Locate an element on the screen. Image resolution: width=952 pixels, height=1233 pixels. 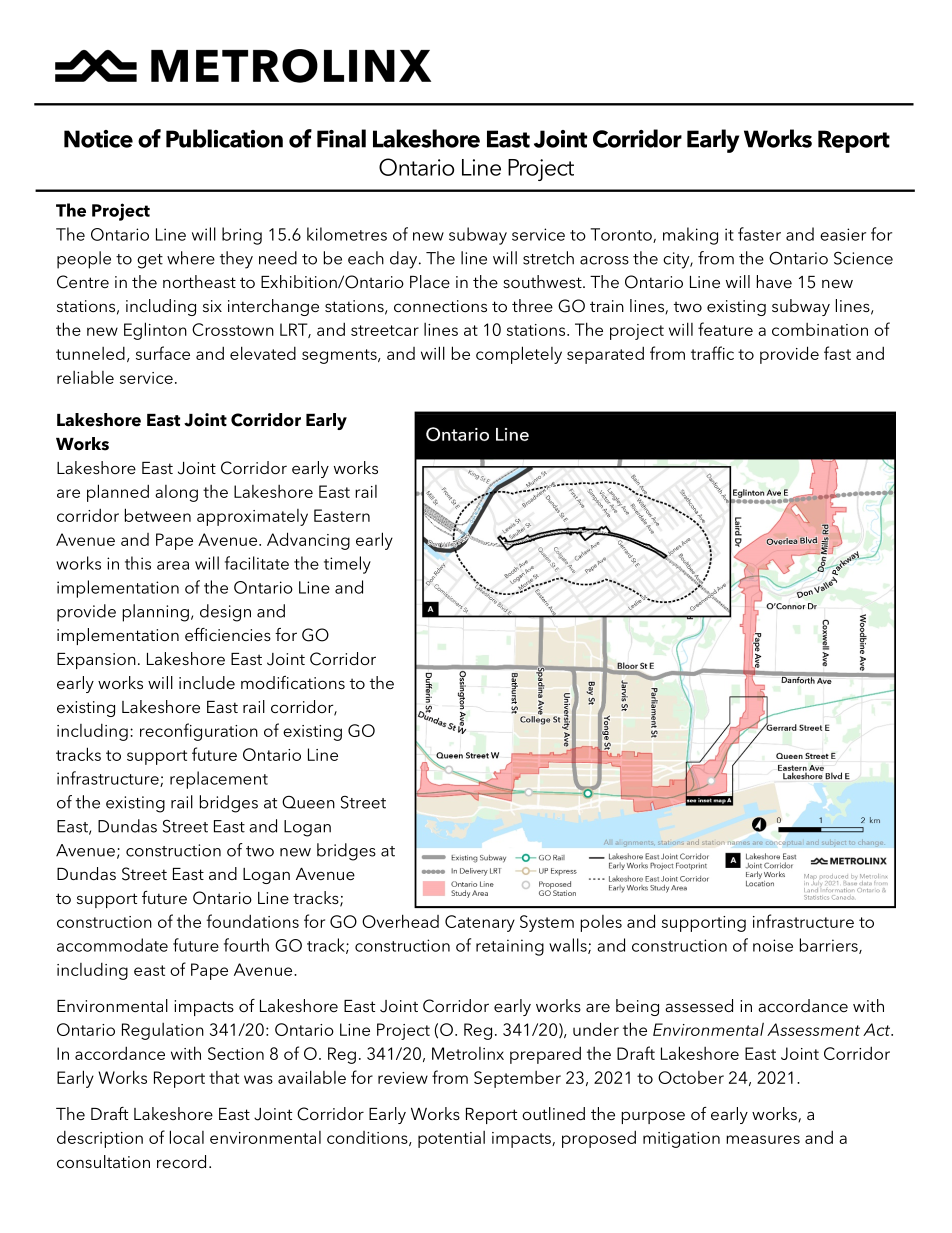
efficiencies is located at coordinates (228, 634).
